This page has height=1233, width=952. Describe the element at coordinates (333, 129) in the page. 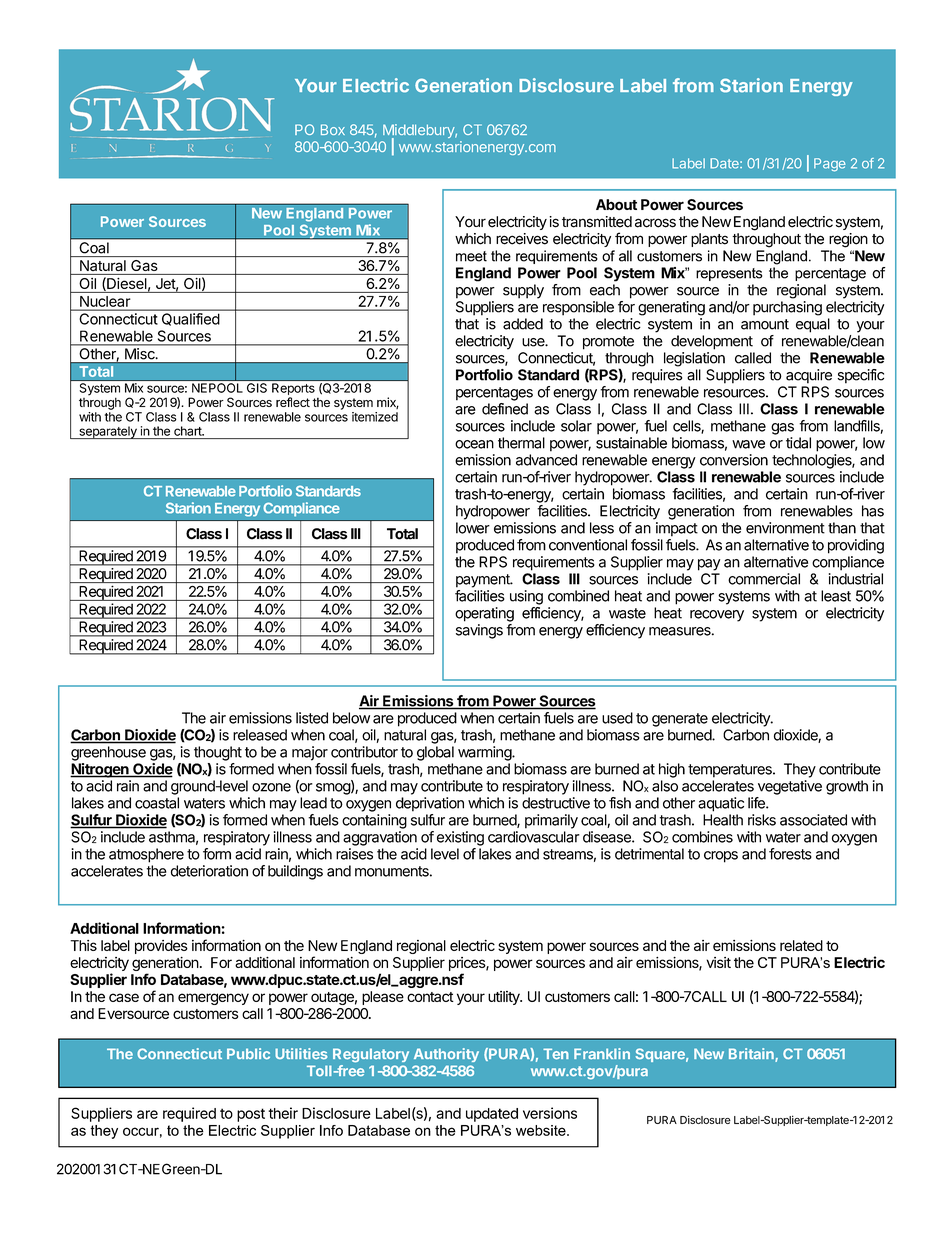

I see `Box` at that location.
